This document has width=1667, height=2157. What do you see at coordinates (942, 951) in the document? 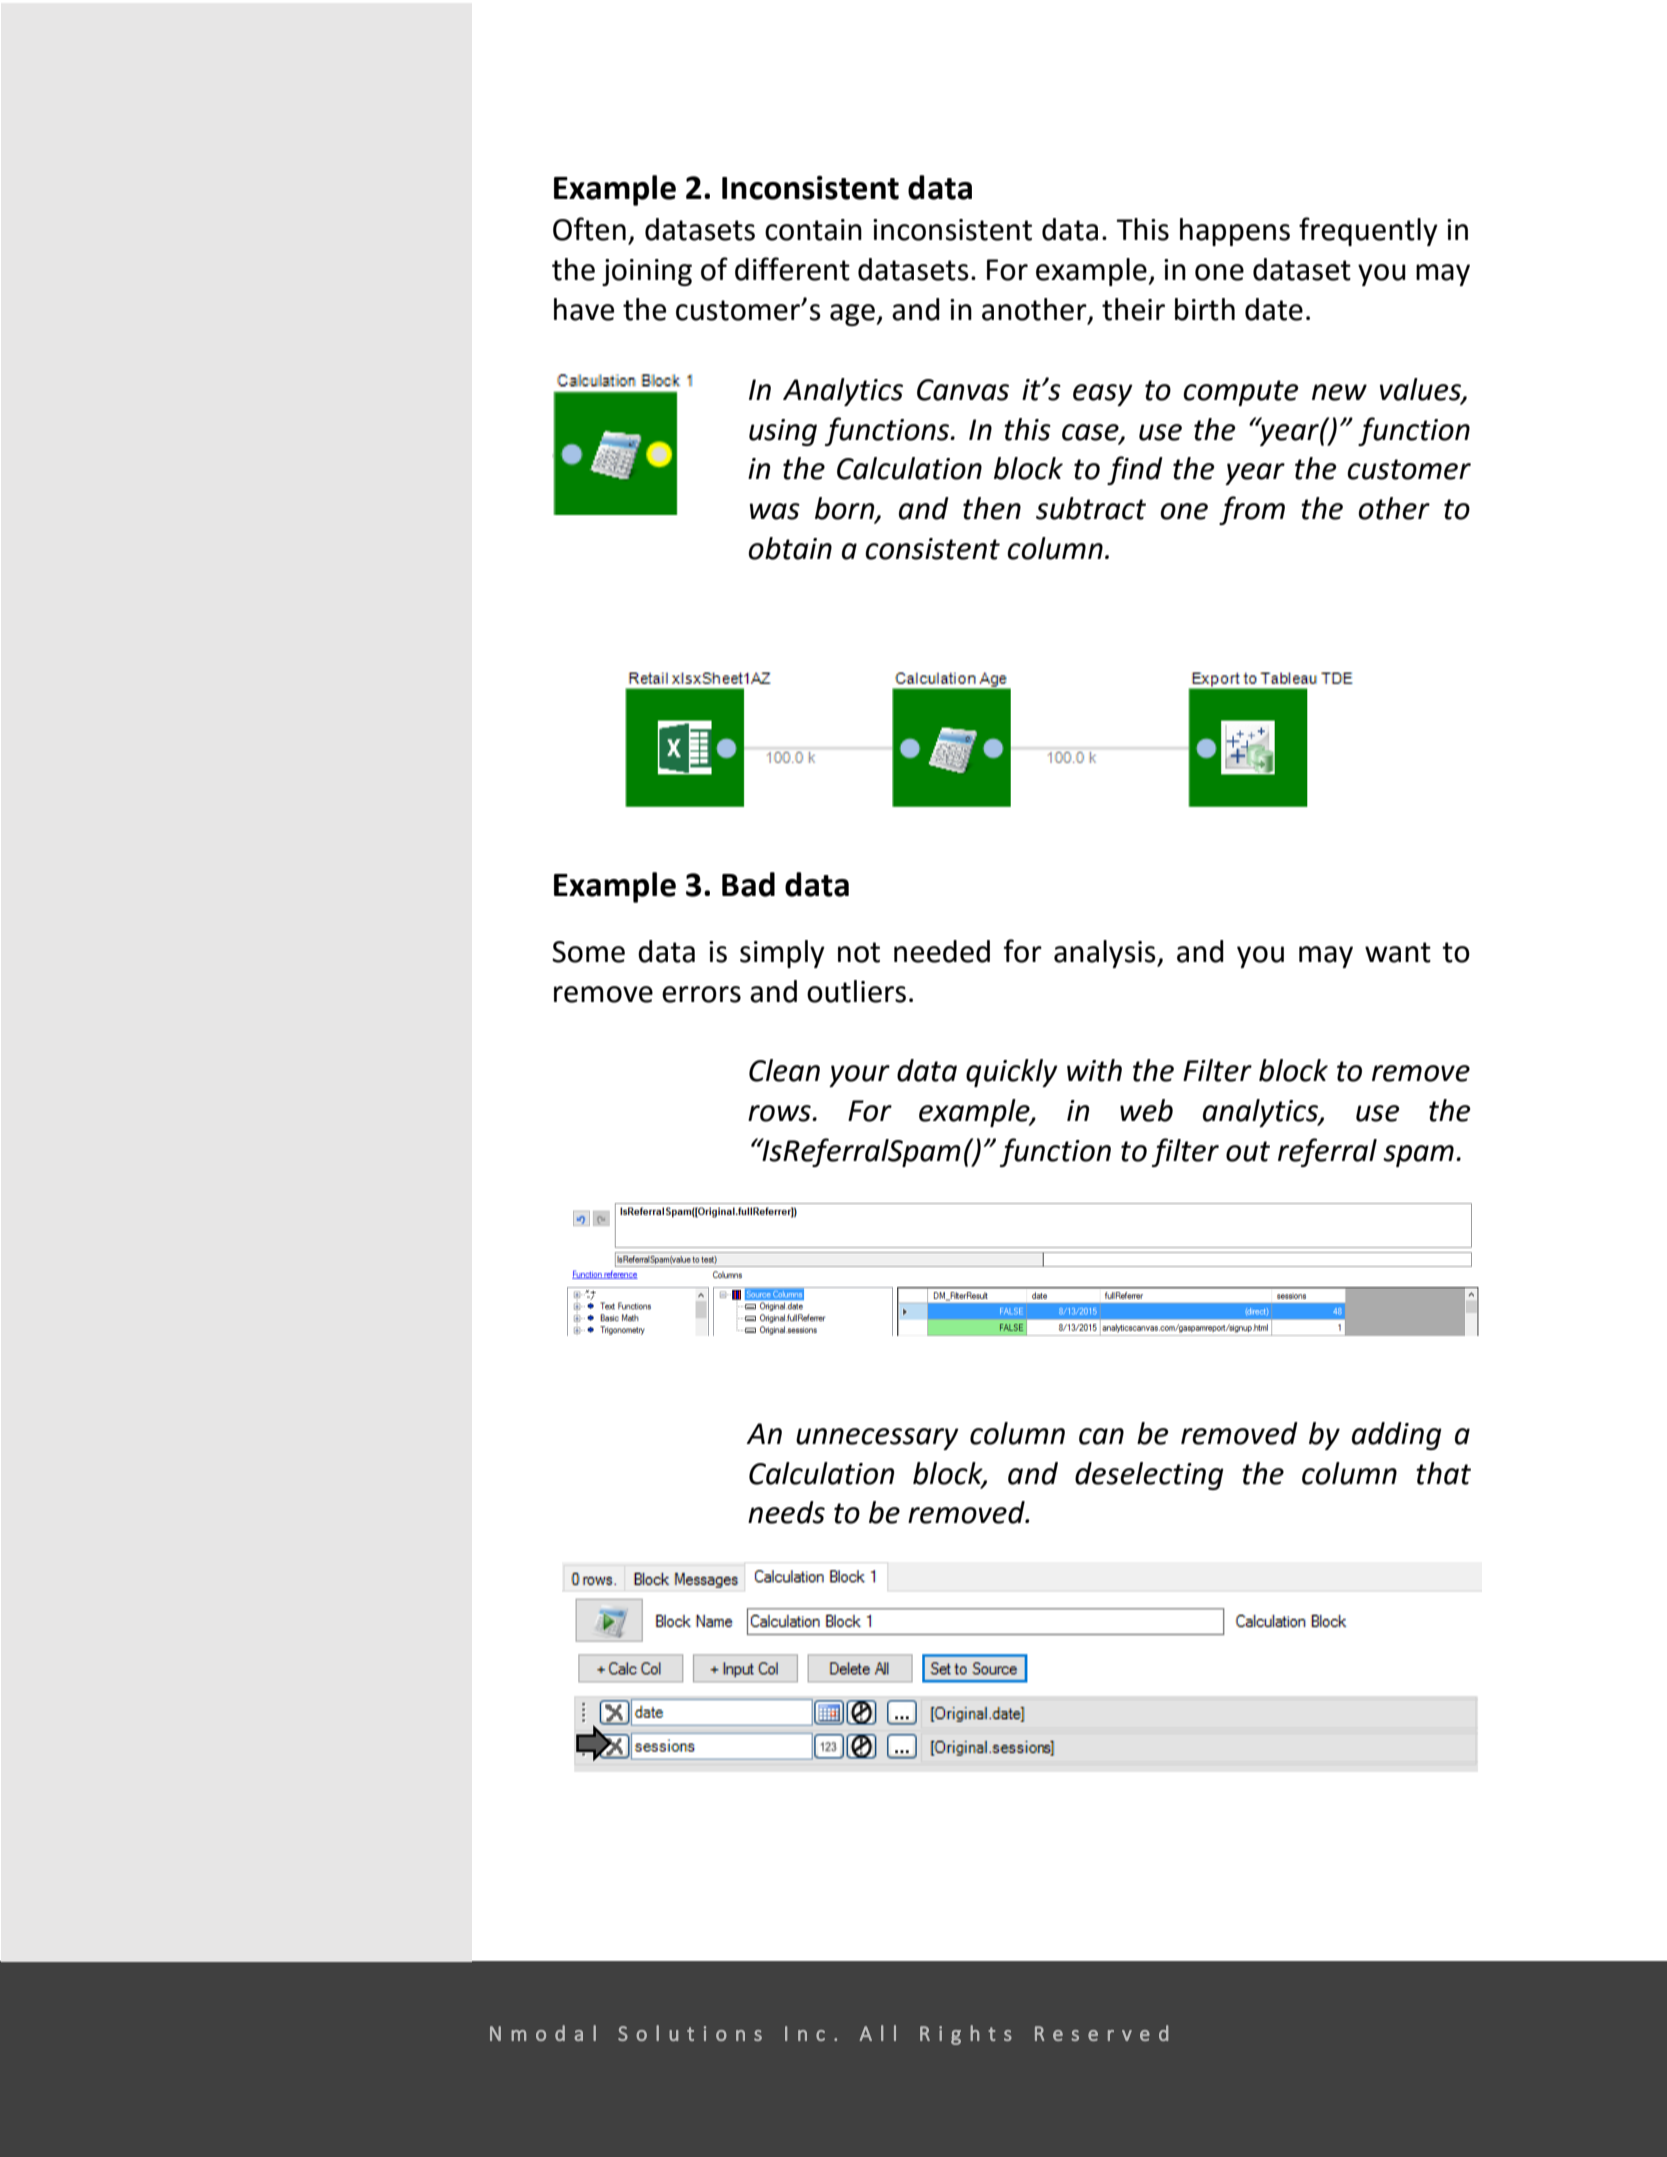
I see `needed` at bounding box center [942, 951].
